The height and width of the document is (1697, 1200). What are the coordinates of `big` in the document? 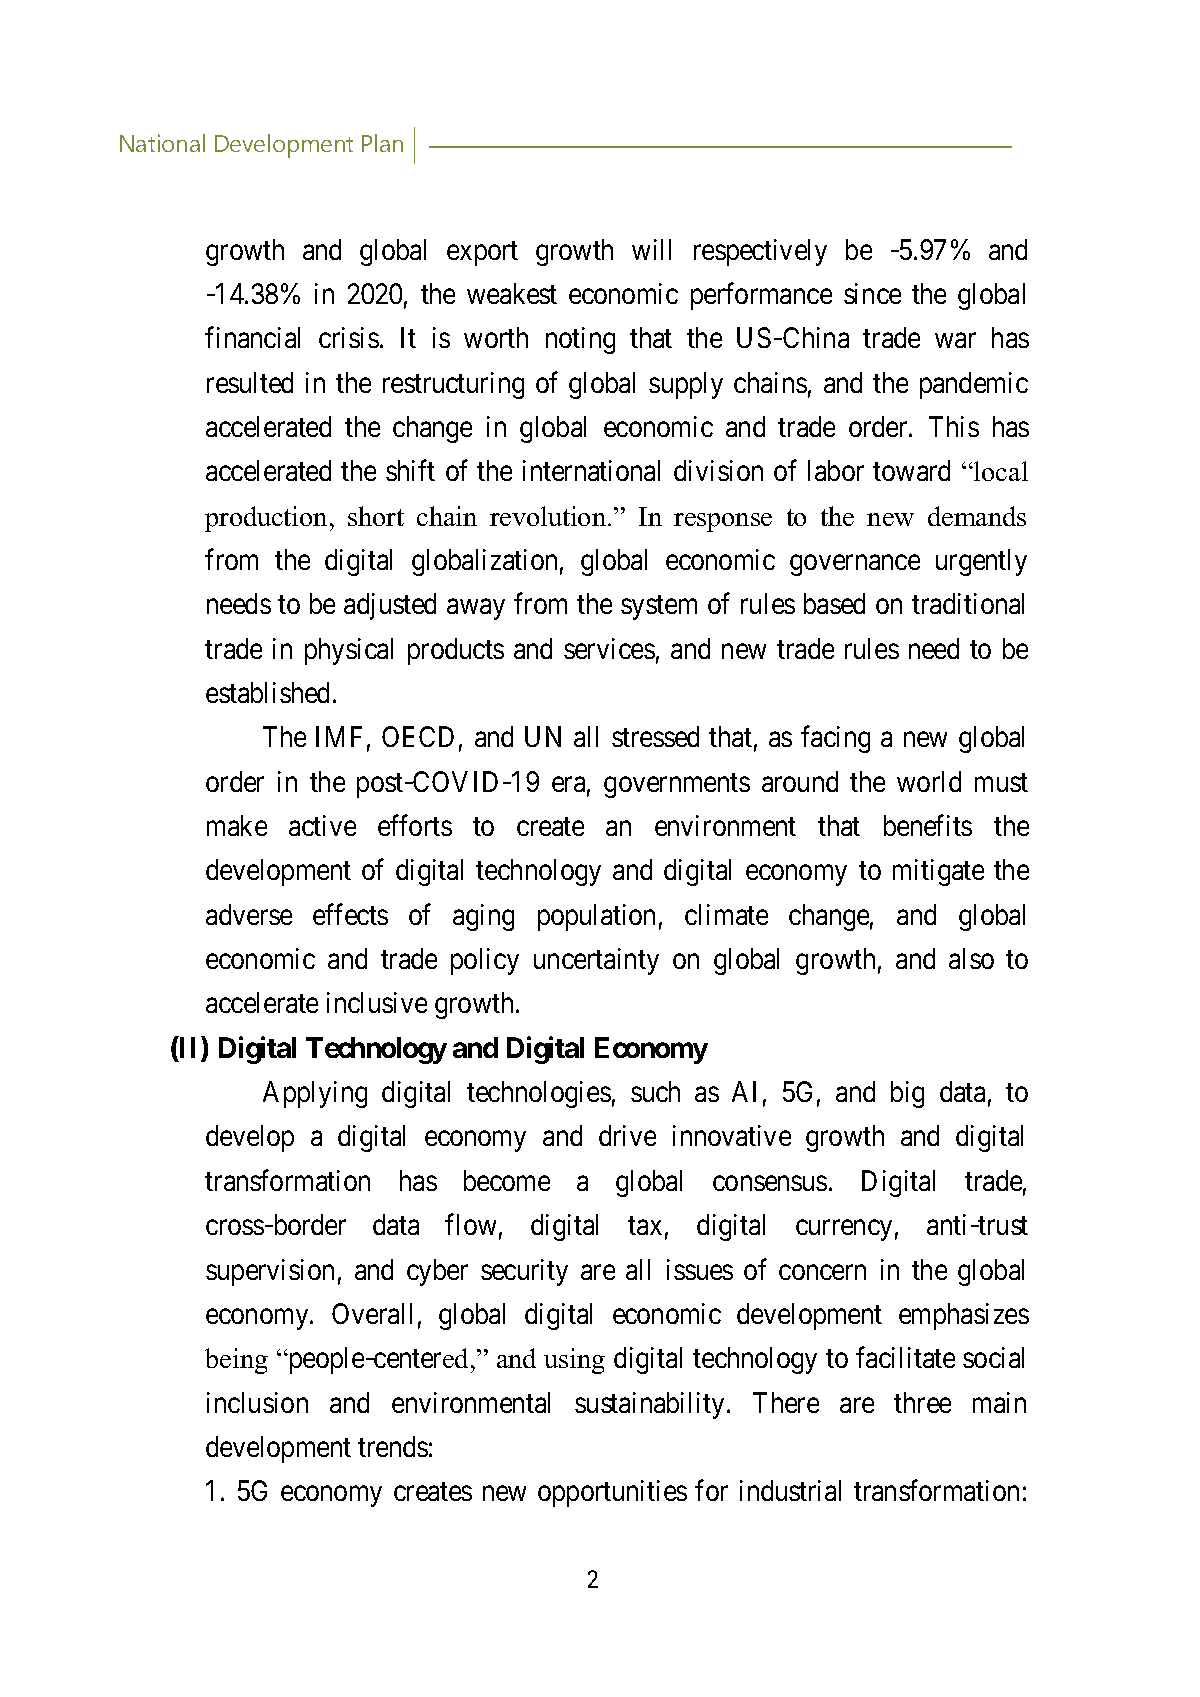 It's located at (907, 1094).
